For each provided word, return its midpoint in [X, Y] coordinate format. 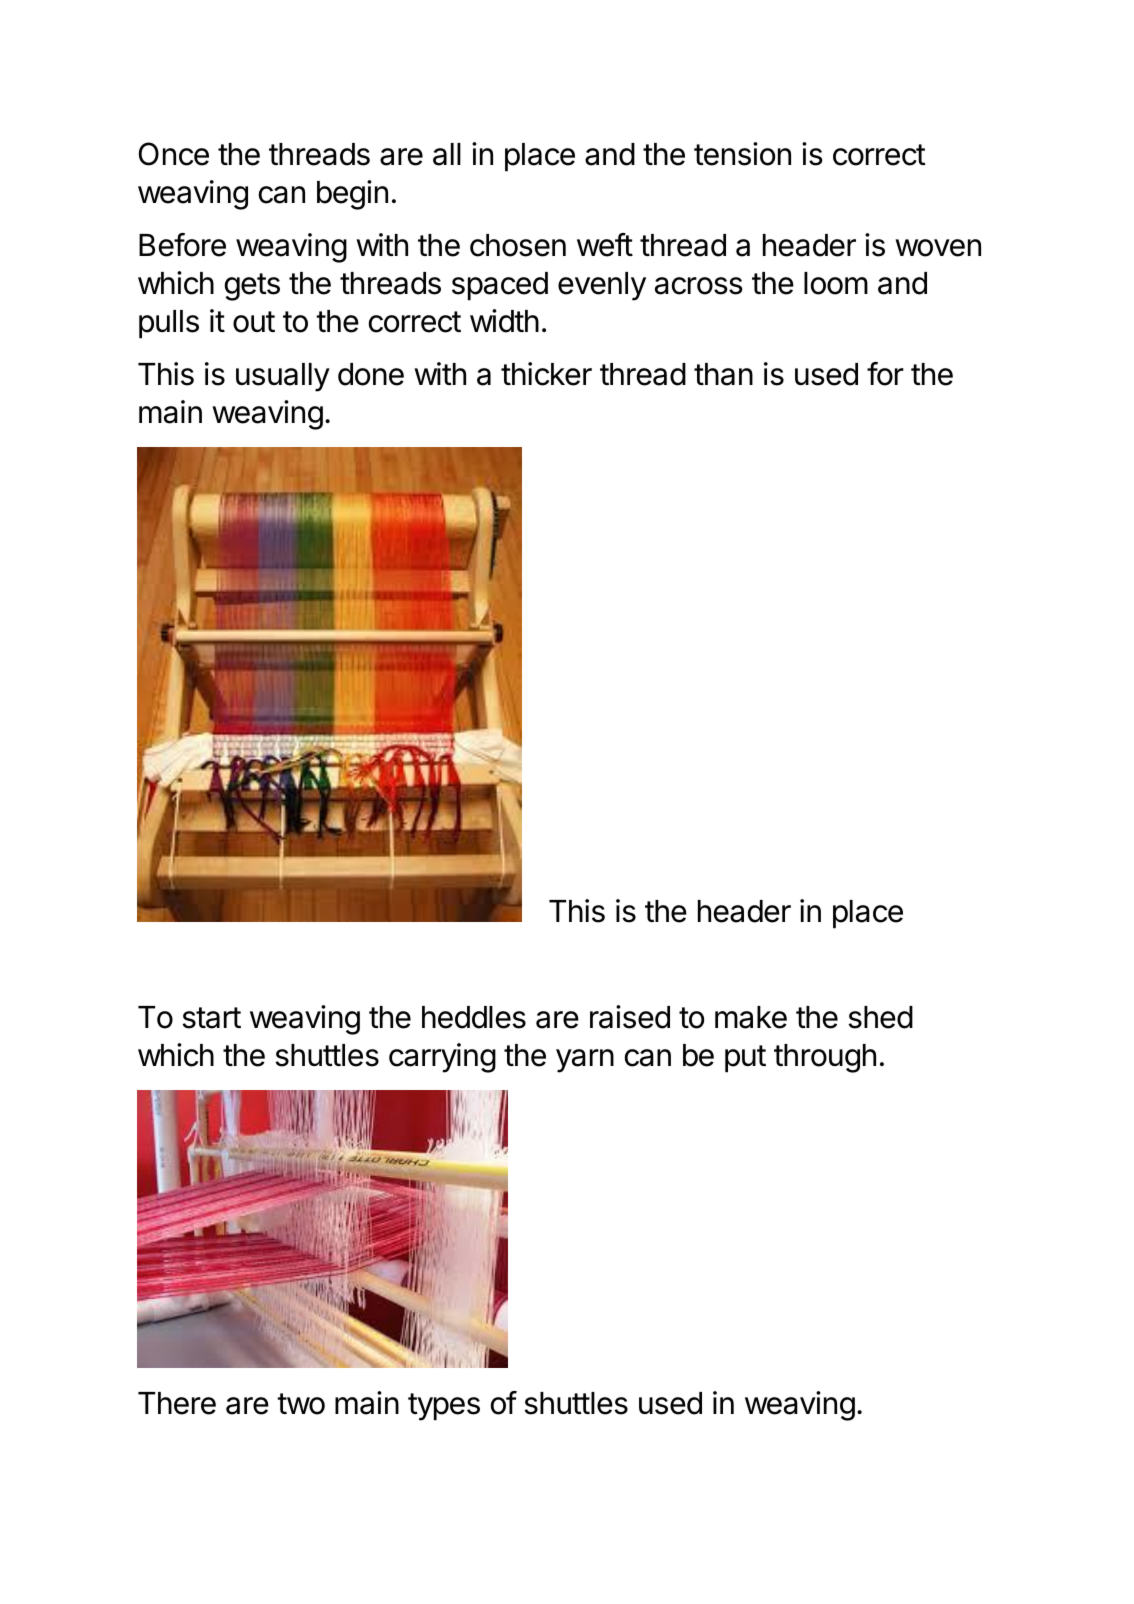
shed [880, 1017]
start [211, 1018]
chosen [518, 245]
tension [742, 154]
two [301, 1404]
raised [630, 1017]
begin [352, 195]
